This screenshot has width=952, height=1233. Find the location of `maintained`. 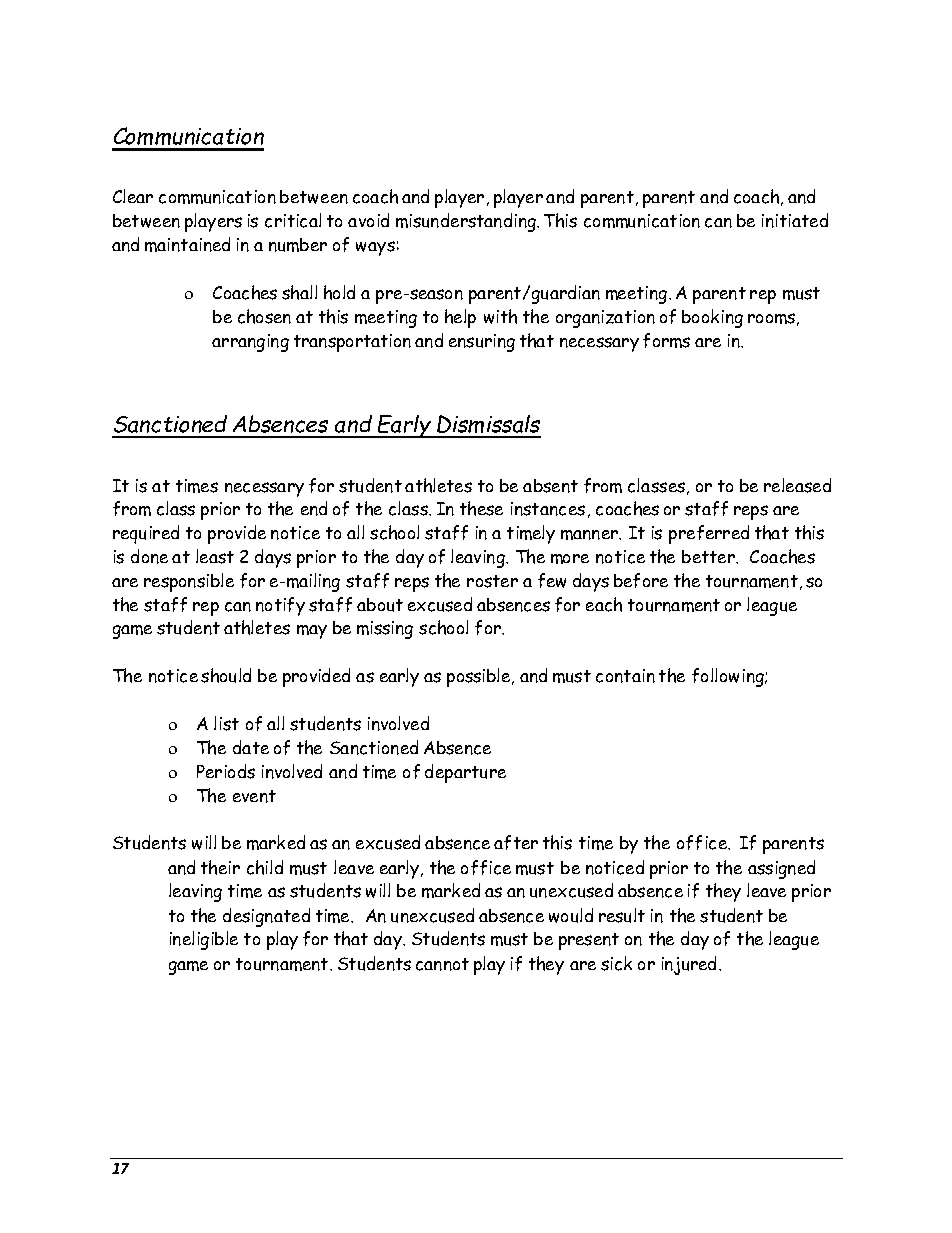

maintained is located at coordinates (187, 244).
